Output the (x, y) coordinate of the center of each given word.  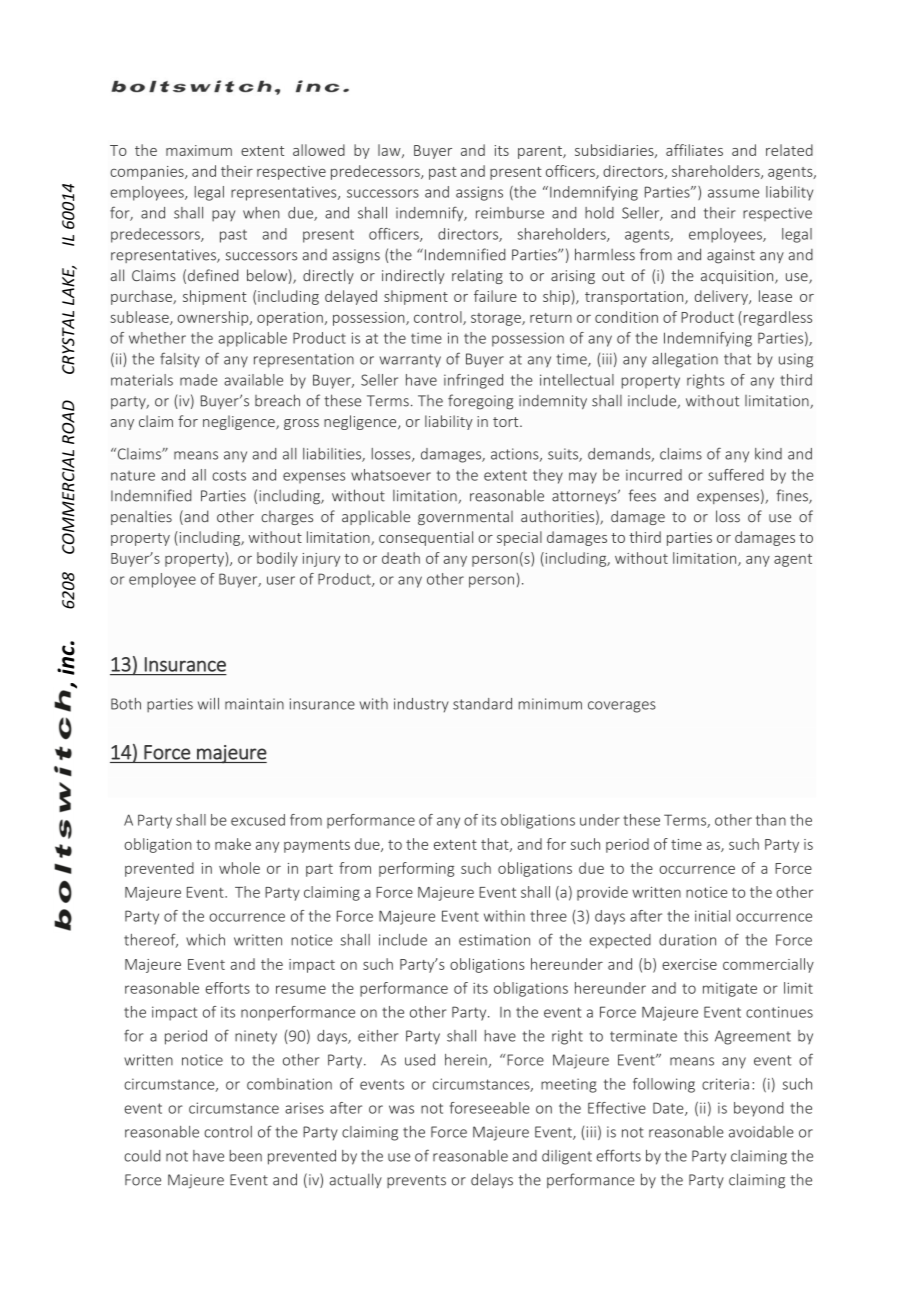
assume (733, 193)
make (233, 844)
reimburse (510, 213)
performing (416, 869)
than (771, 820)
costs (229, 475)
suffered (736, 475)
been (246, 1156)
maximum (199, 150)
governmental (465, 518)
